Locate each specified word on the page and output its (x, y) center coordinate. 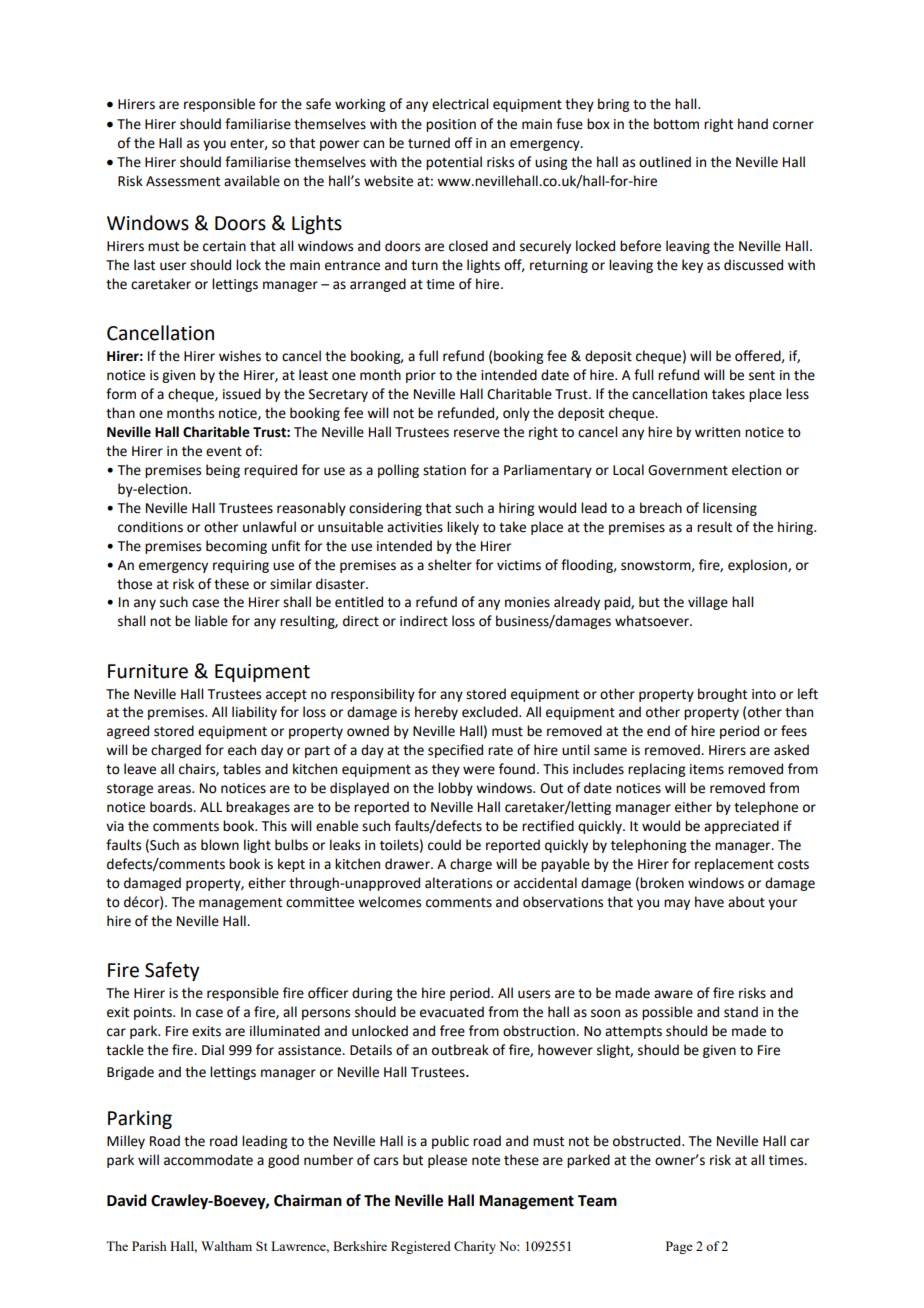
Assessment (183, 181)
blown (220, 845)
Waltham (226, 1246)
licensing (730, 509)
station (444, 470)
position (451, 125)
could (444, 845)
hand (753, 124)
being (223, 471)
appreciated (741, 827)
